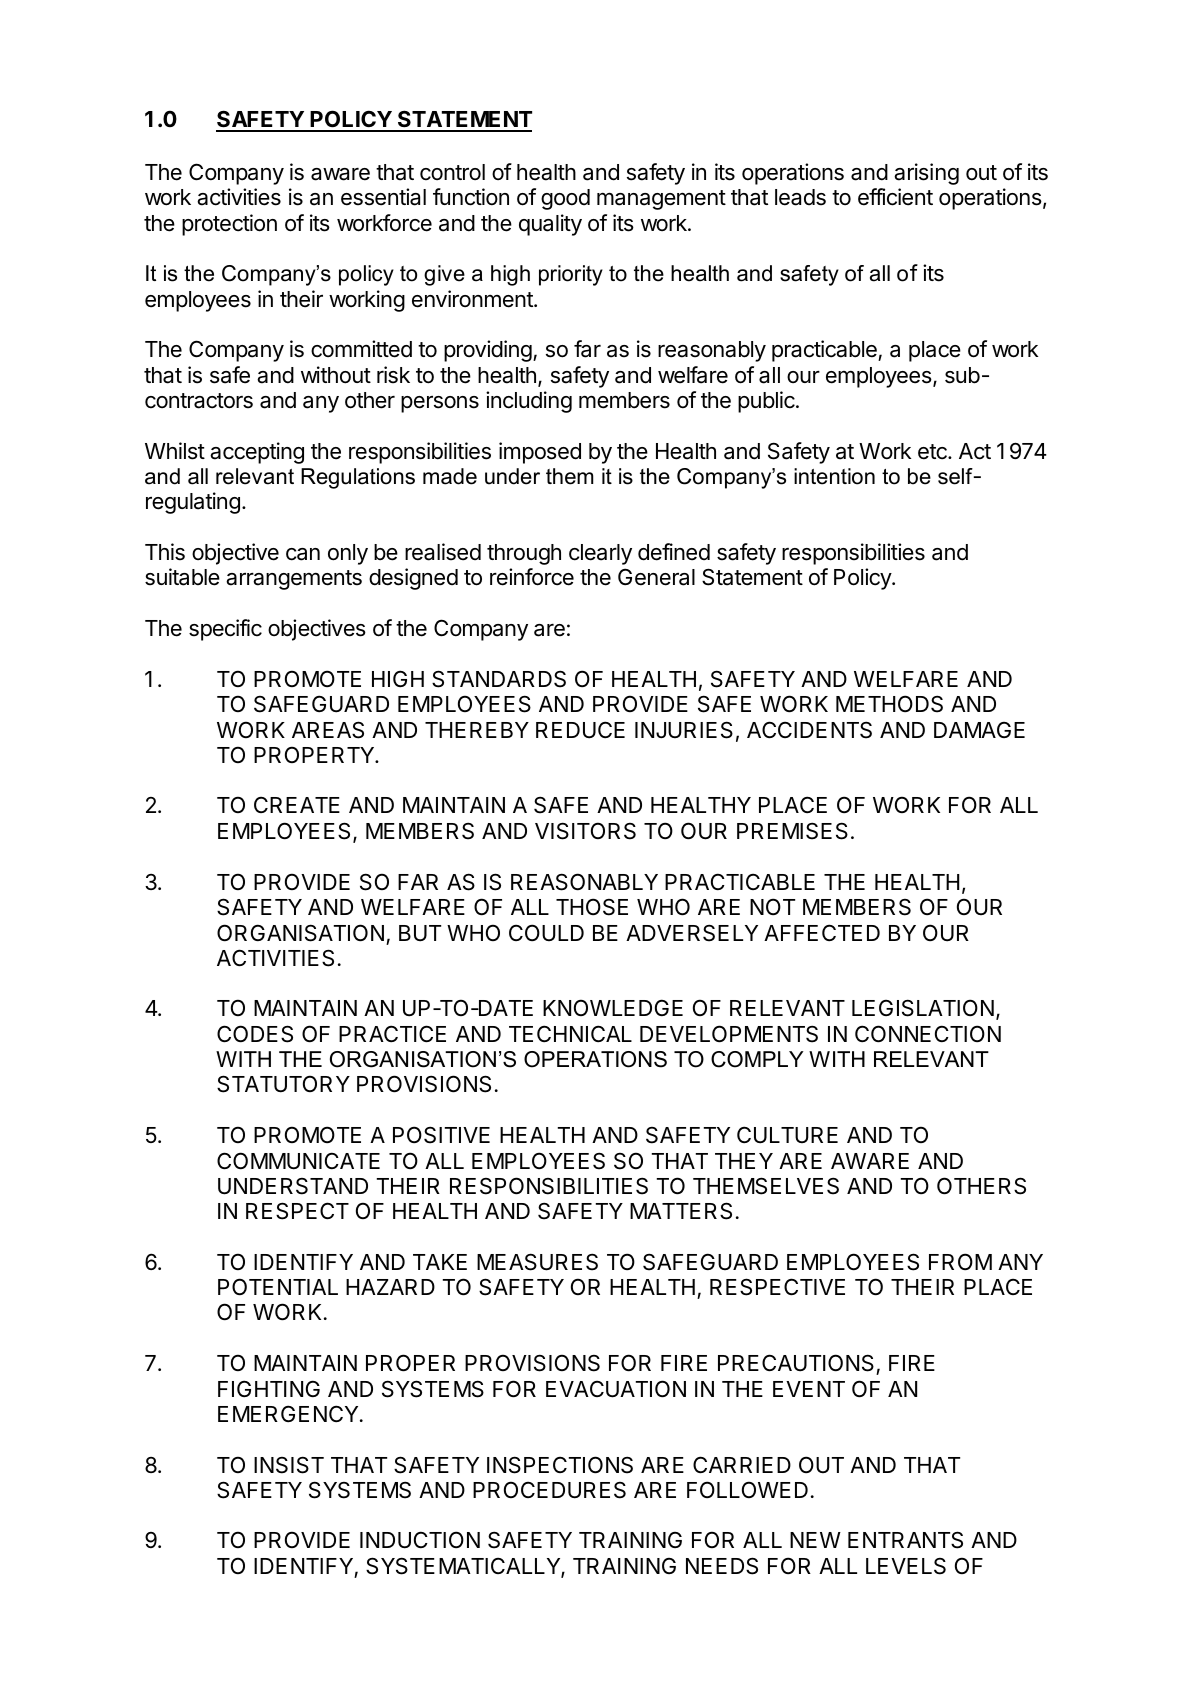  What do you see at coordinates (289, 1465) in the image?
I see `INSIST` at bounding box center [289, 1465].
